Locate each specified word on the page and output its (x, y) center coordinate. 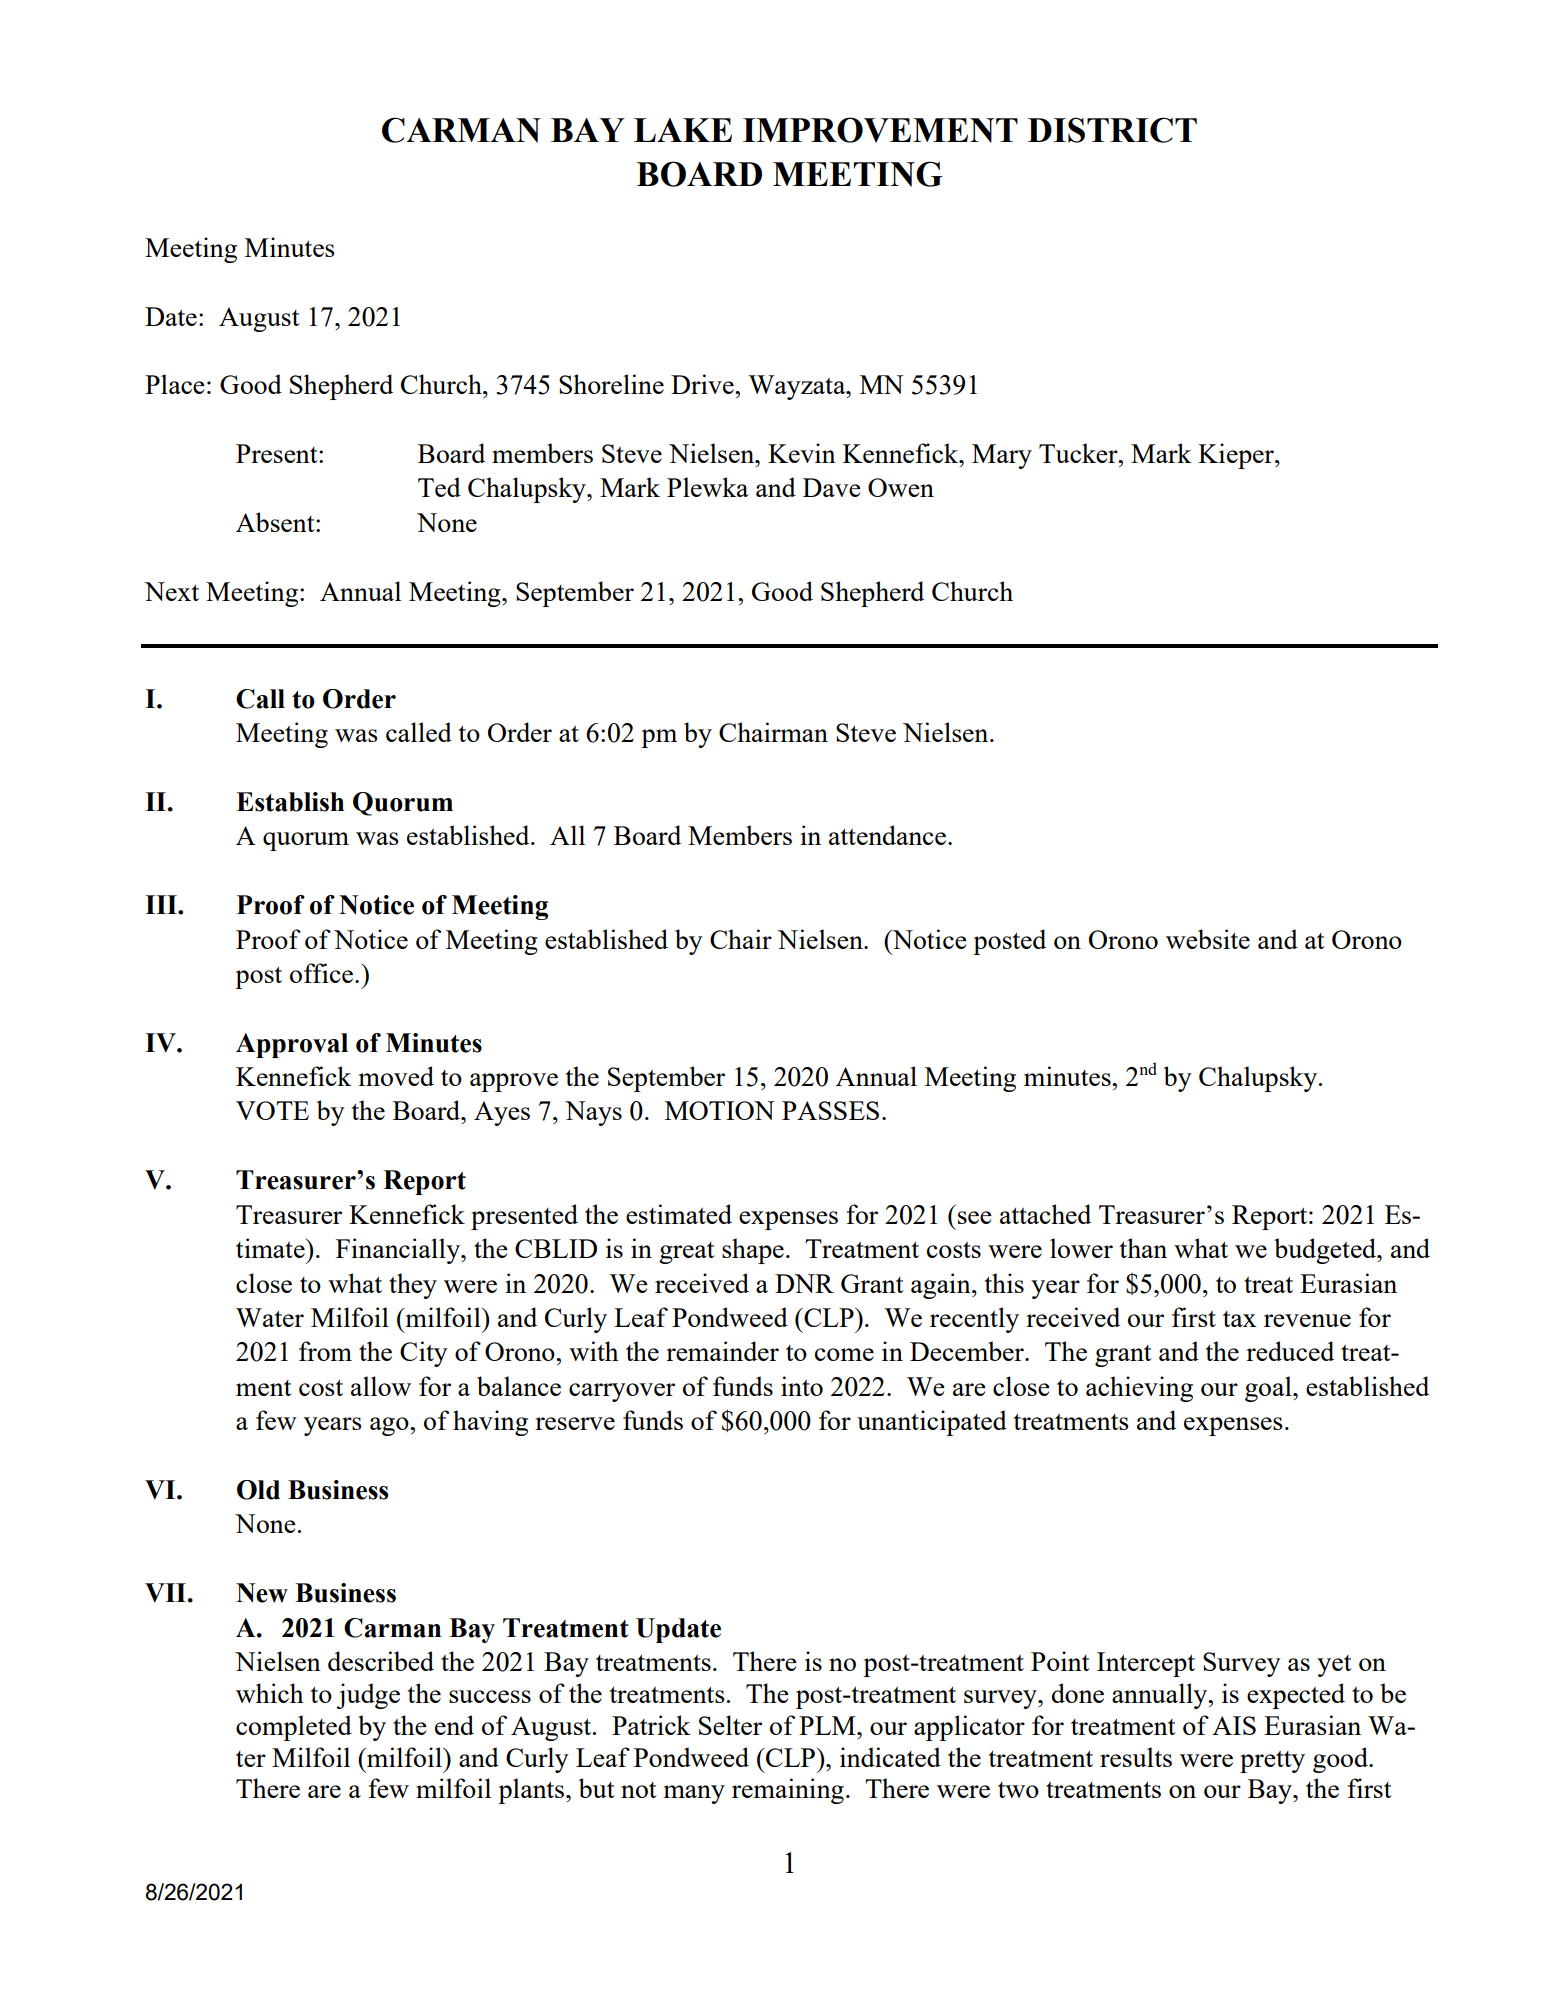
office (323, 973)
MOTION (719, 1110)
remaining (788, 1791)
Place (175, 384)
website (1208, 939)
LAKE (683, 130)
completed (294, 1728)
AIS (1234, 1725)
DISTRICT (1112, 130)
